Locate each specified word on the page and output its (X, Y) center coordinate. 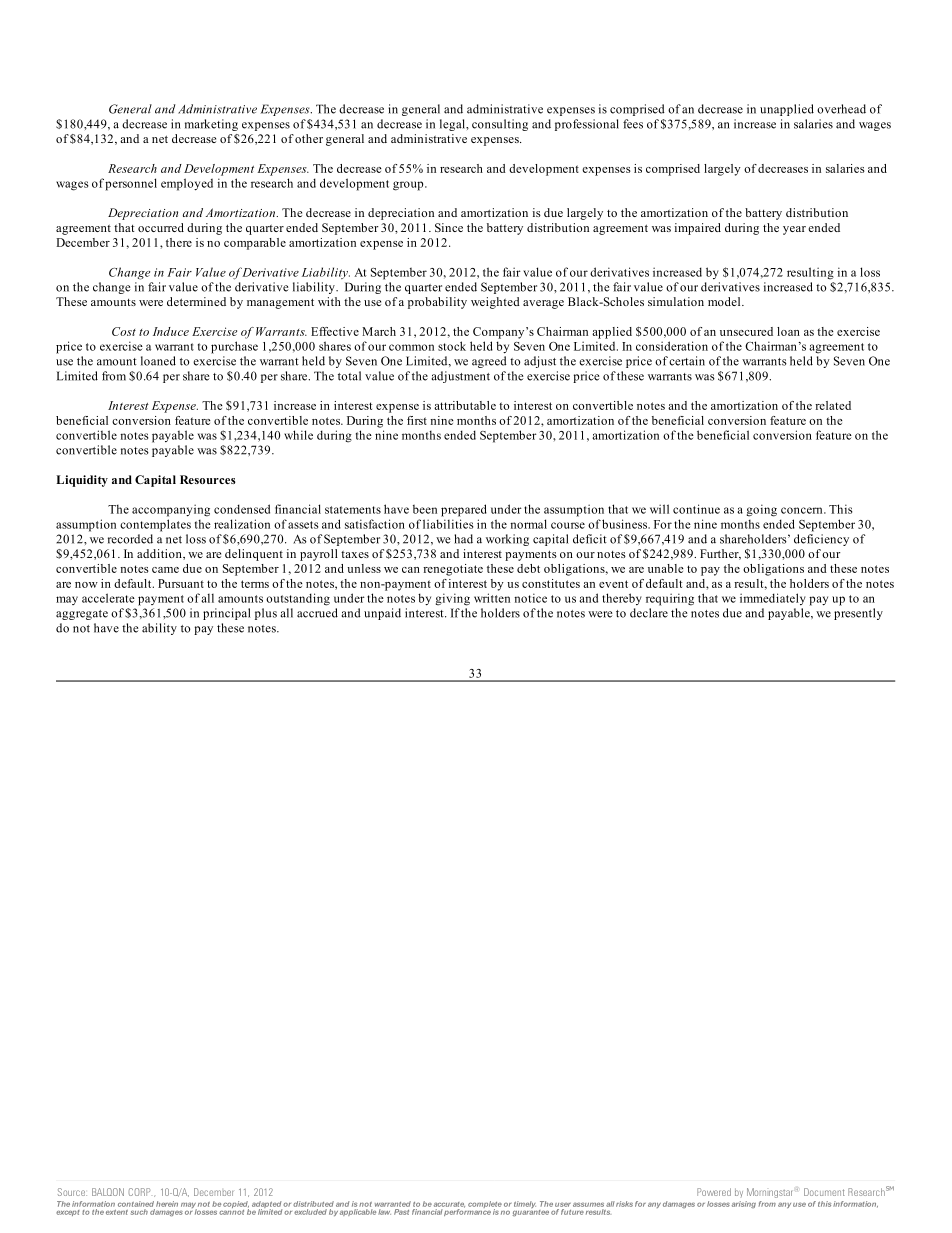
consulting (500, 125)
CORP (139, 1192)
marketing (211, 125)
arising (744, 1204)
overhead (841, 109)
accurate (449, 1205)
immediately (773, 599)
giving (453, 599)
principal (227, 614)
